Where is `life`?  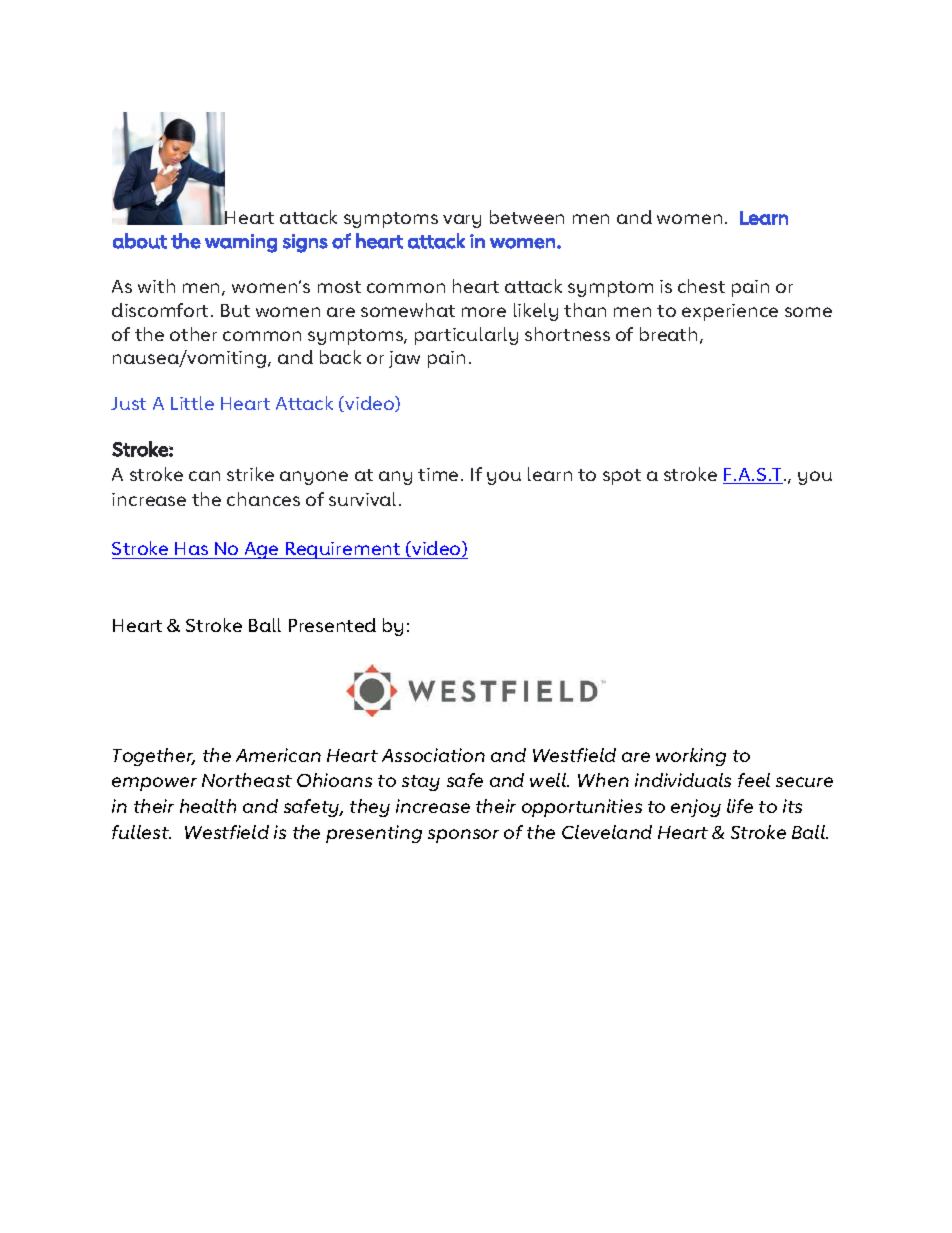 life is located at coordinates (740, 806).
